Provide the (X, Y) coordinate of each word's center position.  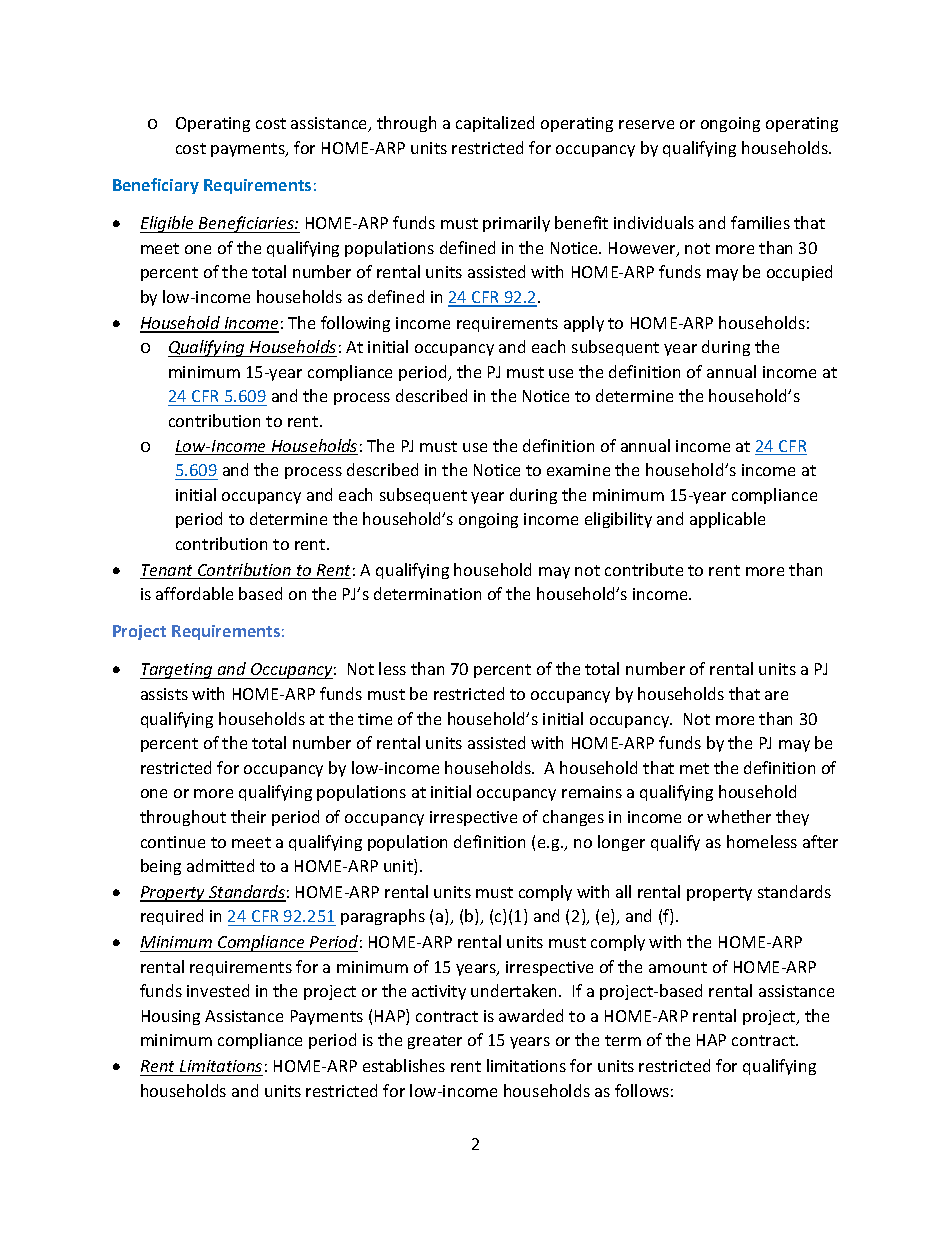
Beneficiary (156, 186)
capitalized (495, 124)
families (760, 222)
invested (218, 990)
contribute (644, 569)
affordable (194, 593)
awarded (531, 1015)
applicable (727, 520)
